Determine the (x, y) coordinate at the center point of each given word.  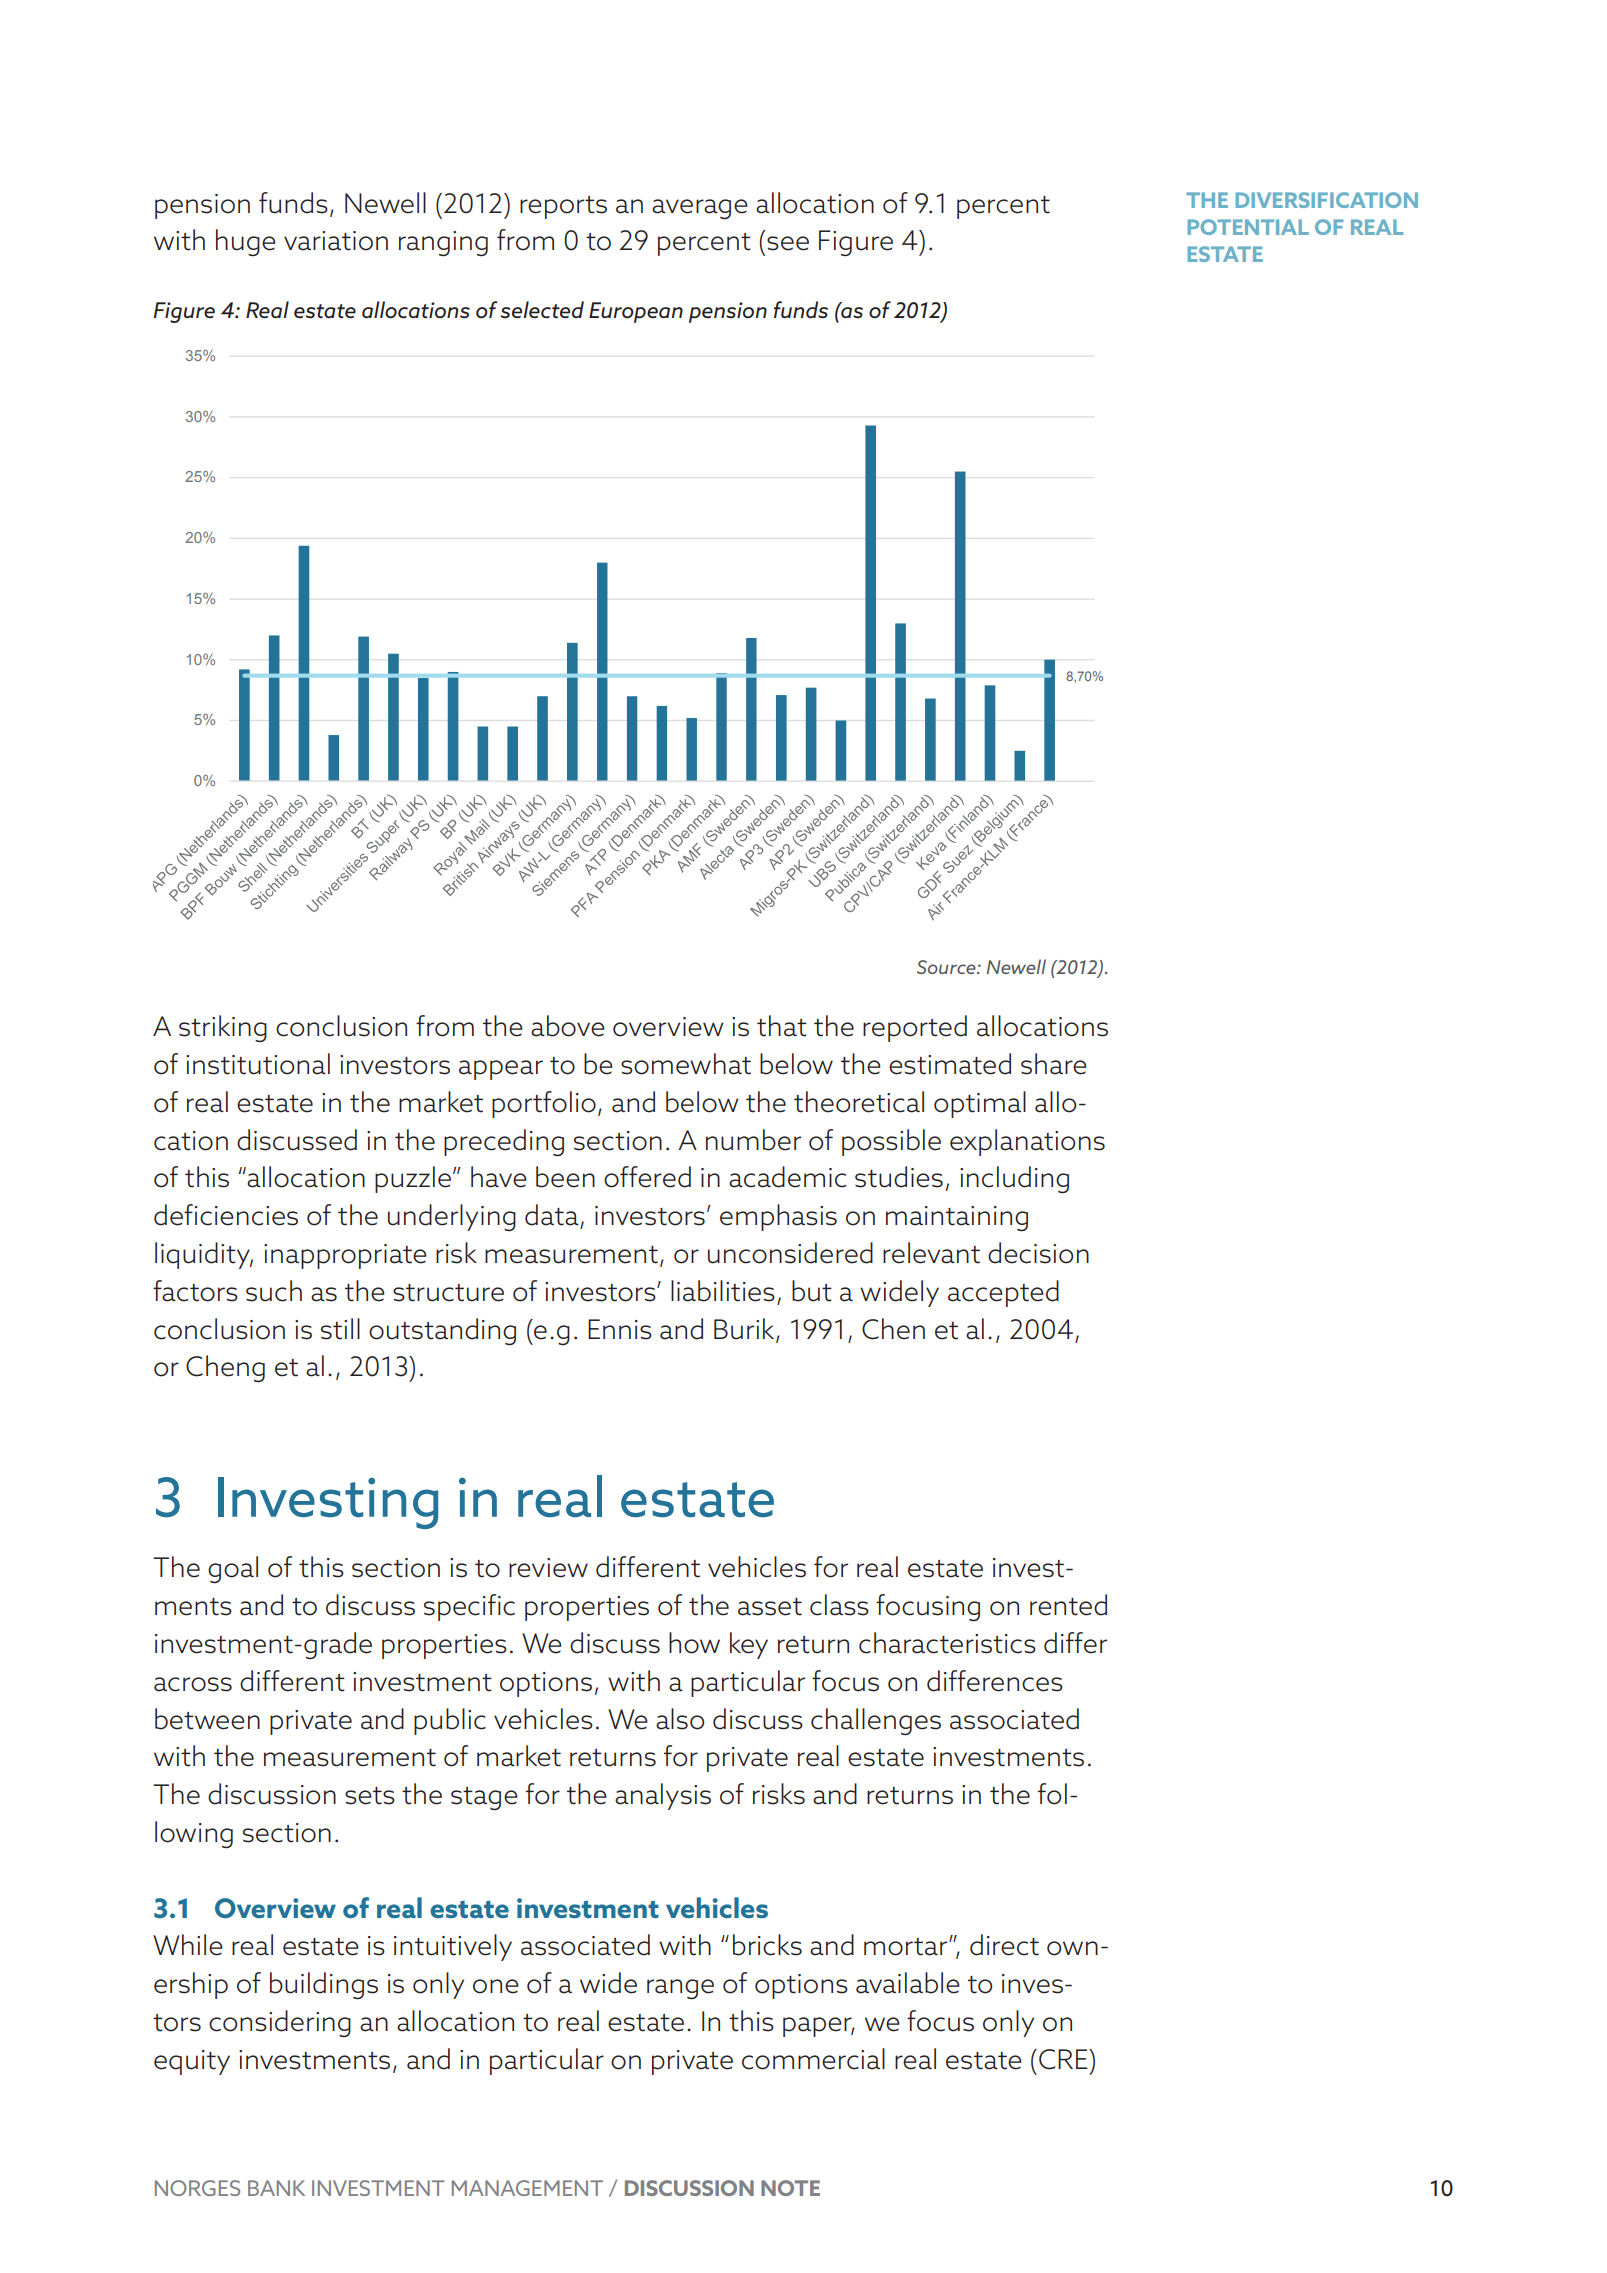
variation (336, 241)
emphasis (778, 1217)
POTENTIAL (1248, 227)
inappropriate (345, 1256)
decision (1038, 1253)
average (700, 209)
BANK (276, 2188)
